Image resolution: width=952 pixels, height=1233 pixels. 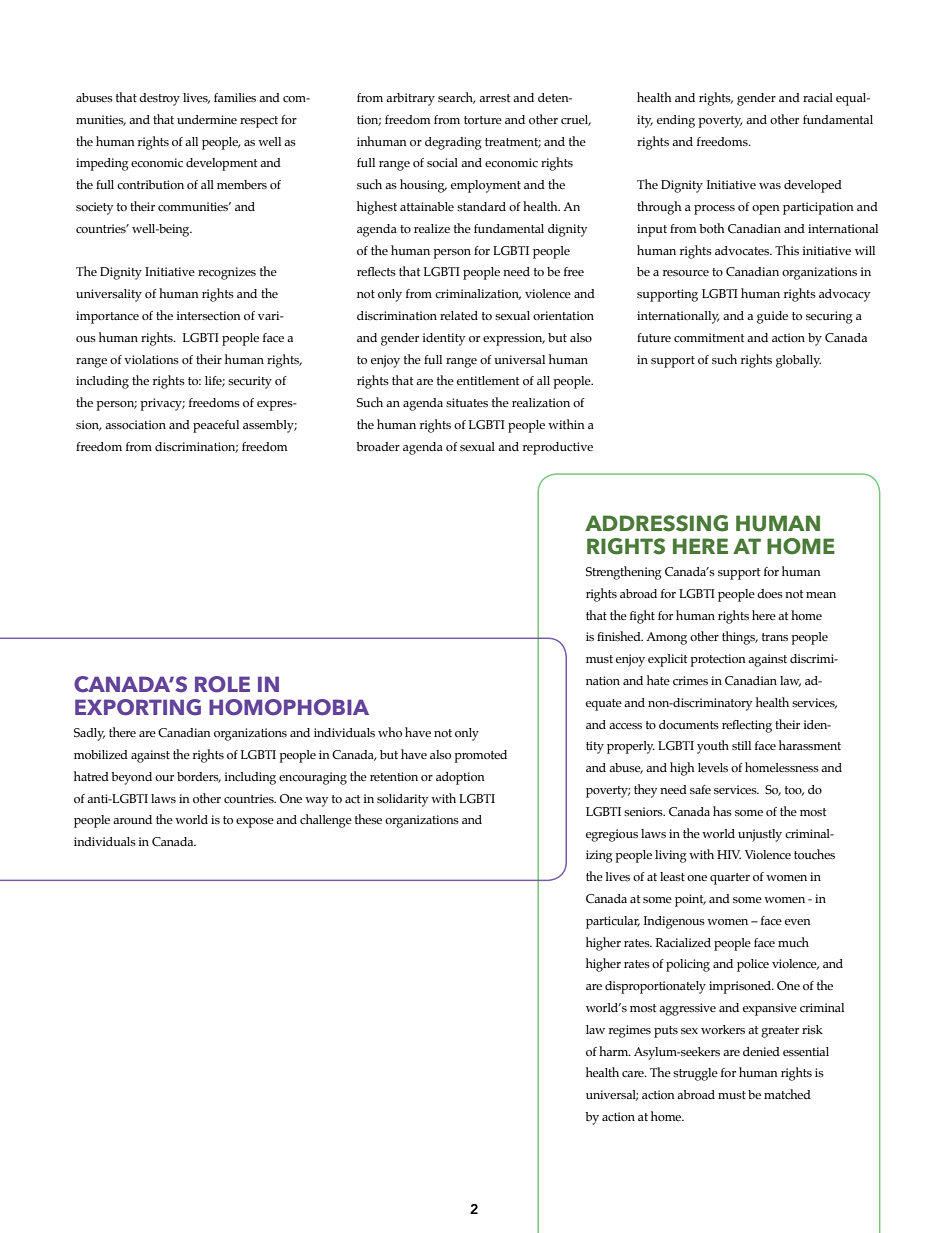 I want to click on entitlement, so click(x=488, y=380).
